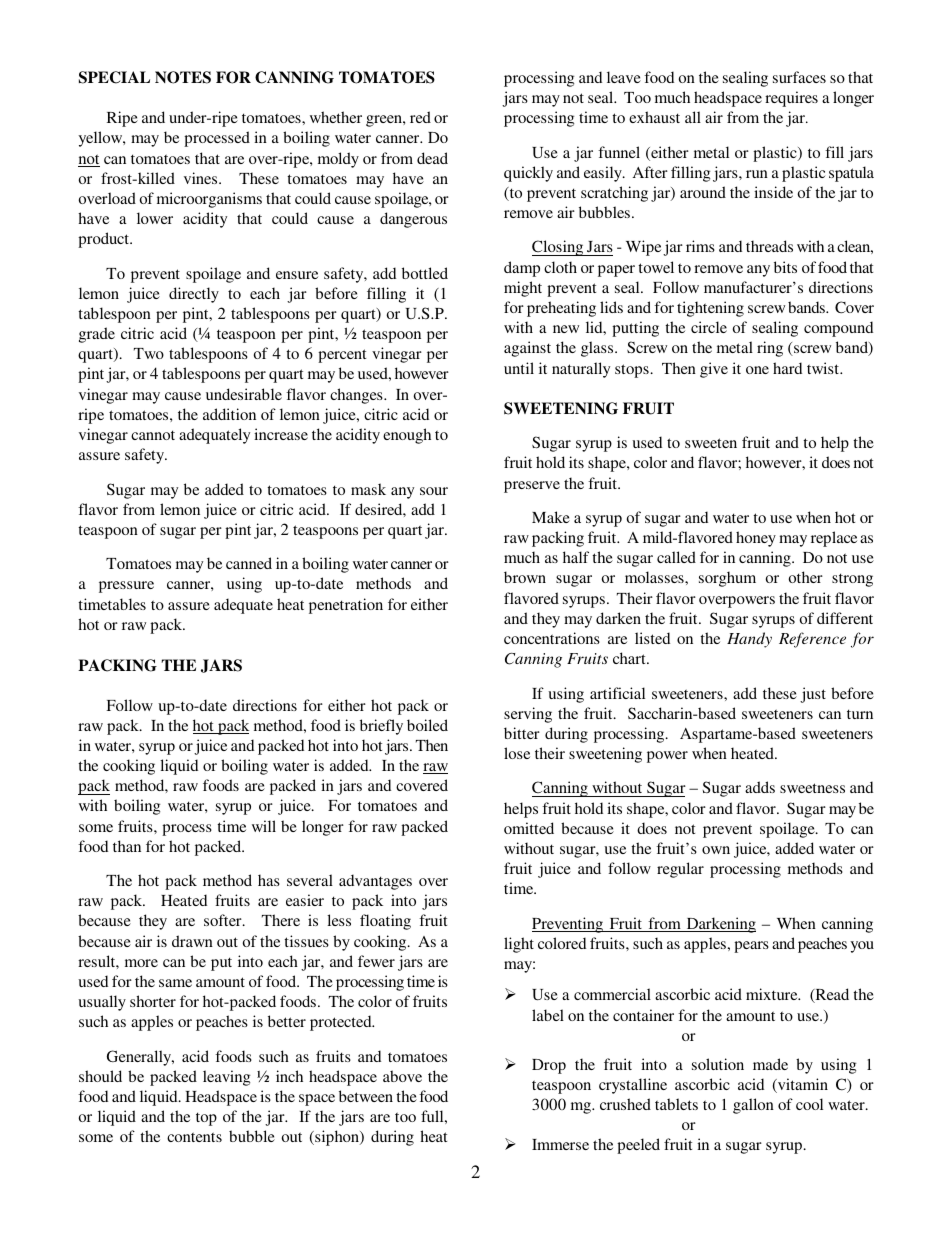 The height and width of the screenshot is (1233, 952). Describe the element at coordinates (519, 368) in the screenshot. I see `until` at that location.
